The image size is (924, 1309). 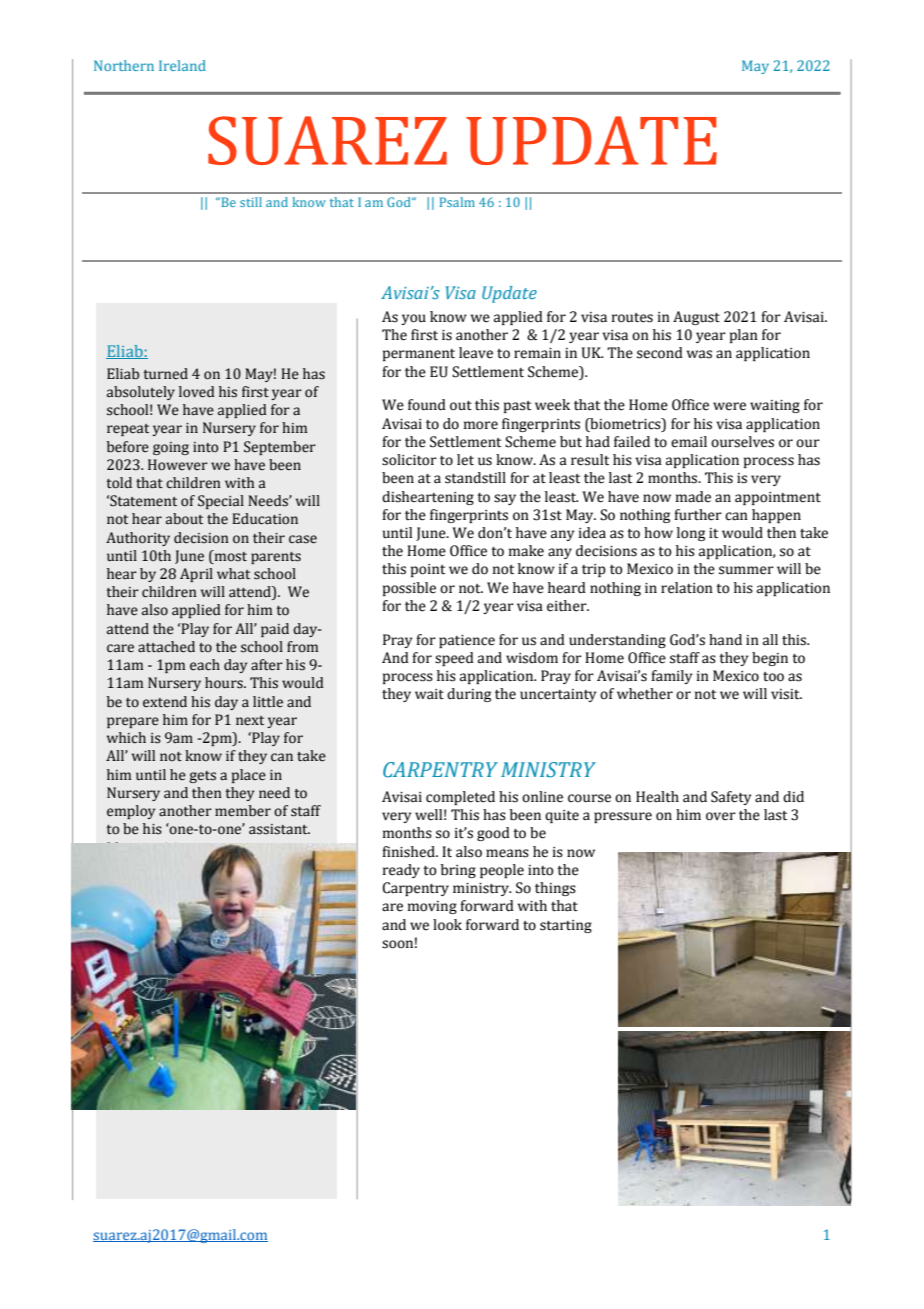 What do you see at coordinates (457, 202) in the image?
I see `Psalm` at bounding box center [457, 202].
